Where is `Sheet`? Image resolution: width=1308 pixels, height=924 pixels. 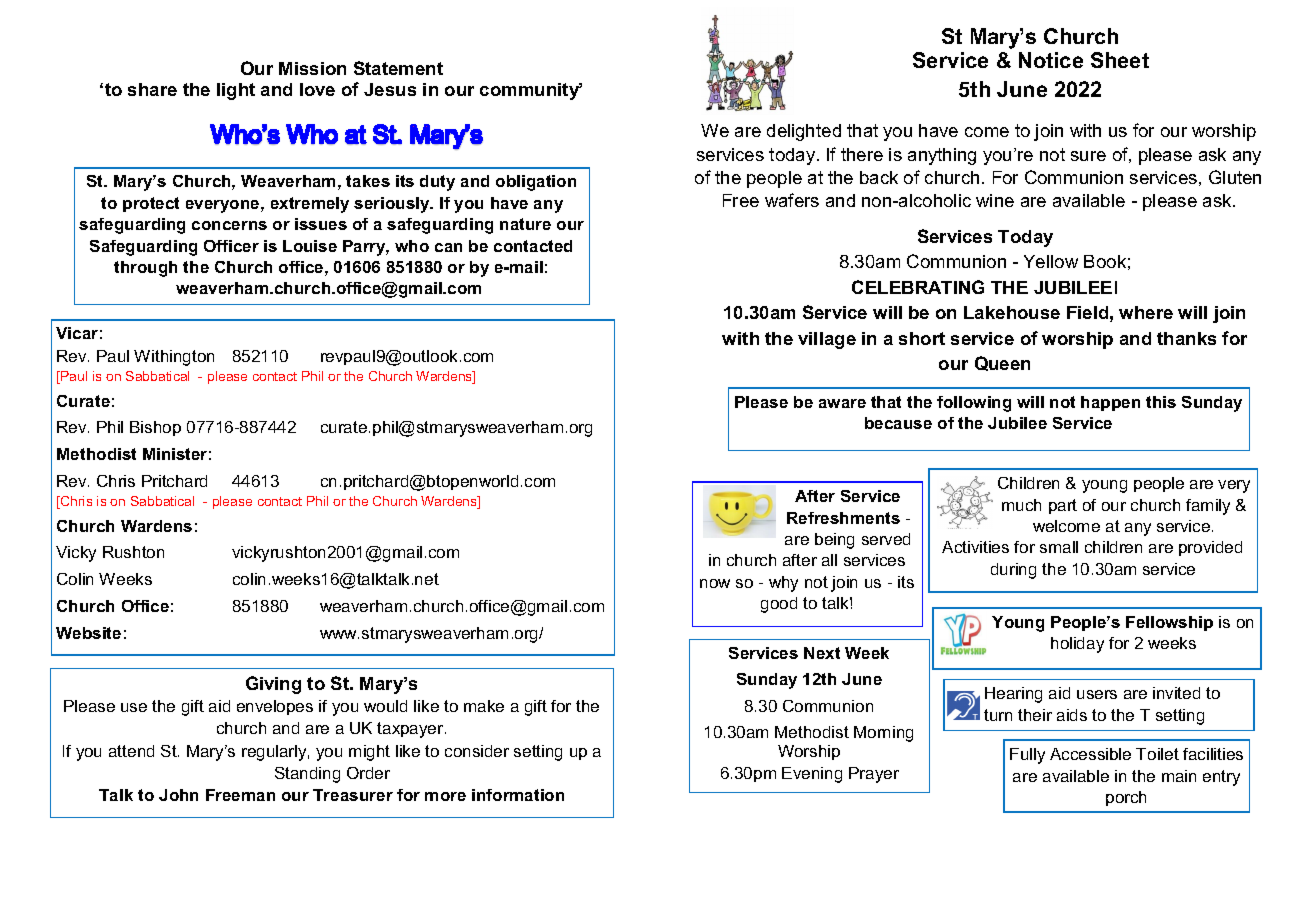 Sheet is located at coordinates (1120, 60).
